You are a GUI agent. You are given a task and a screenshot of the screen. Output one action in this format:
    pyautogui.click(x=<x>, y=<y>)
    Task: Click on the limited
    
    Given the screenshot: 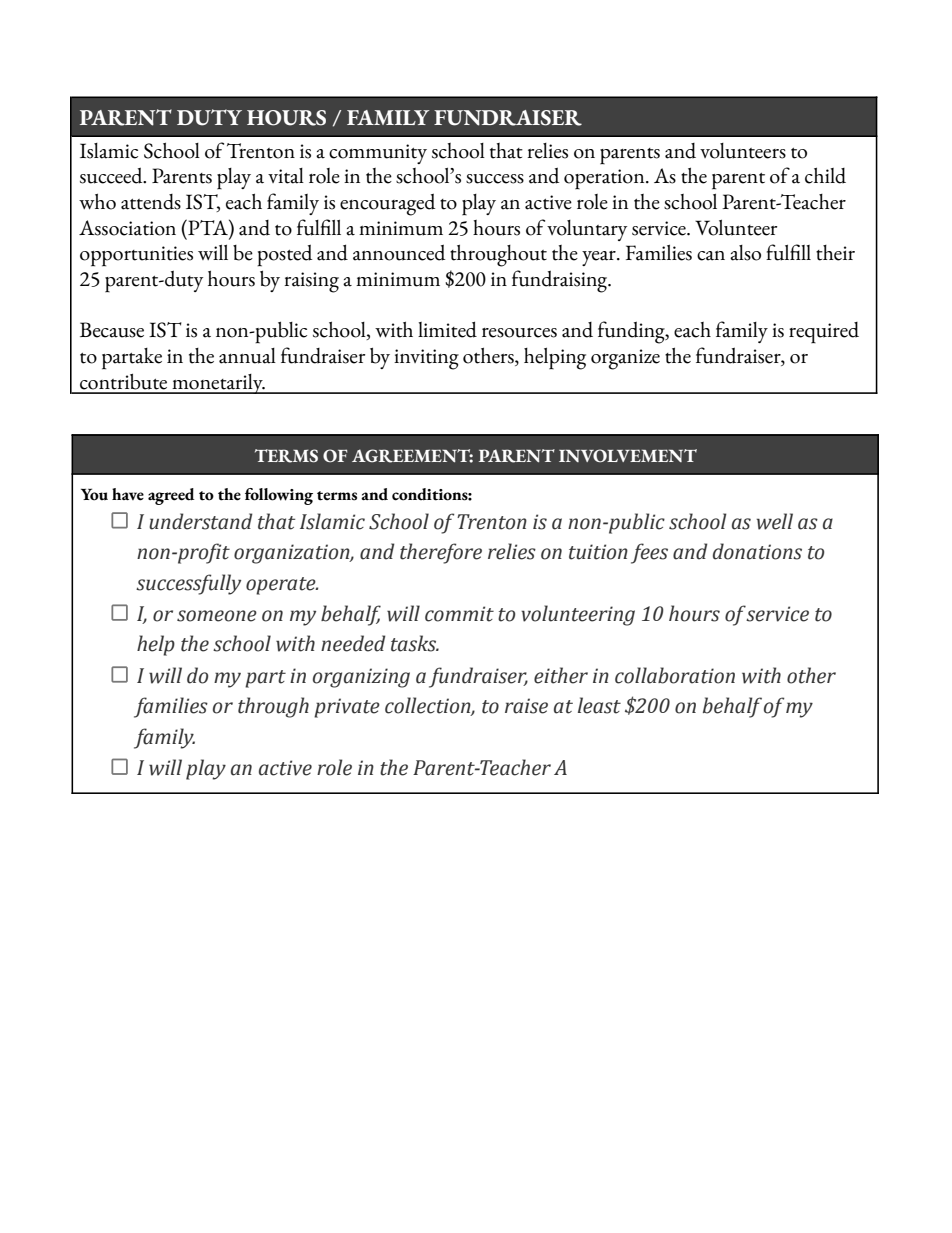 What is the action you would take?
    pyautogui.click(x=447, y=329)
